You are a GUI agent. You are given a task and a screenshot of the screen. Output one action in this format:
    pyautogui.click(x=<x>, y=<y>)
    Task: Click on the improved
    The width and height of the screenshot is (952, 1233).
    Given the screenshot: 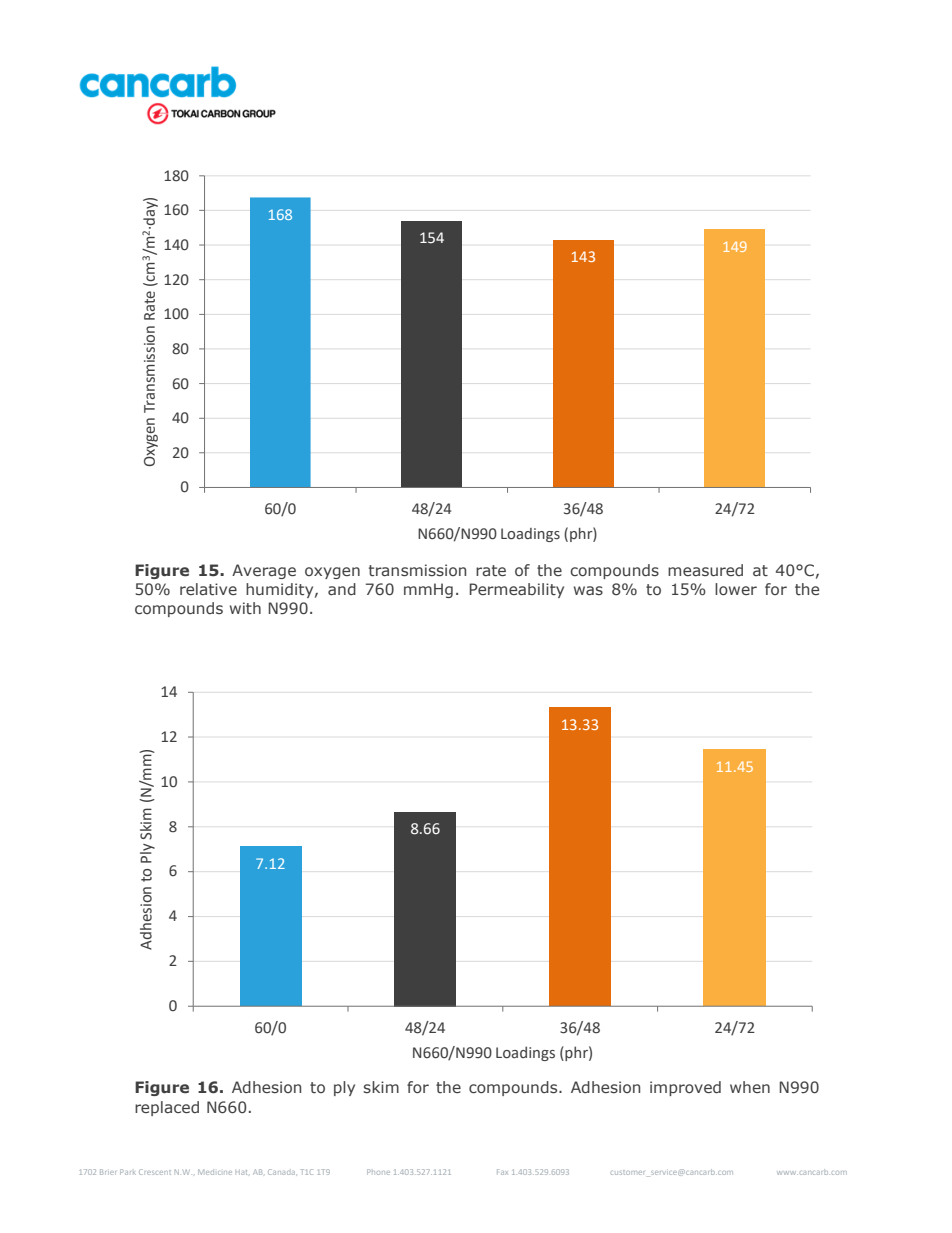 What is the action you would take?
    pyautogui.click(x=685, y=1088)
